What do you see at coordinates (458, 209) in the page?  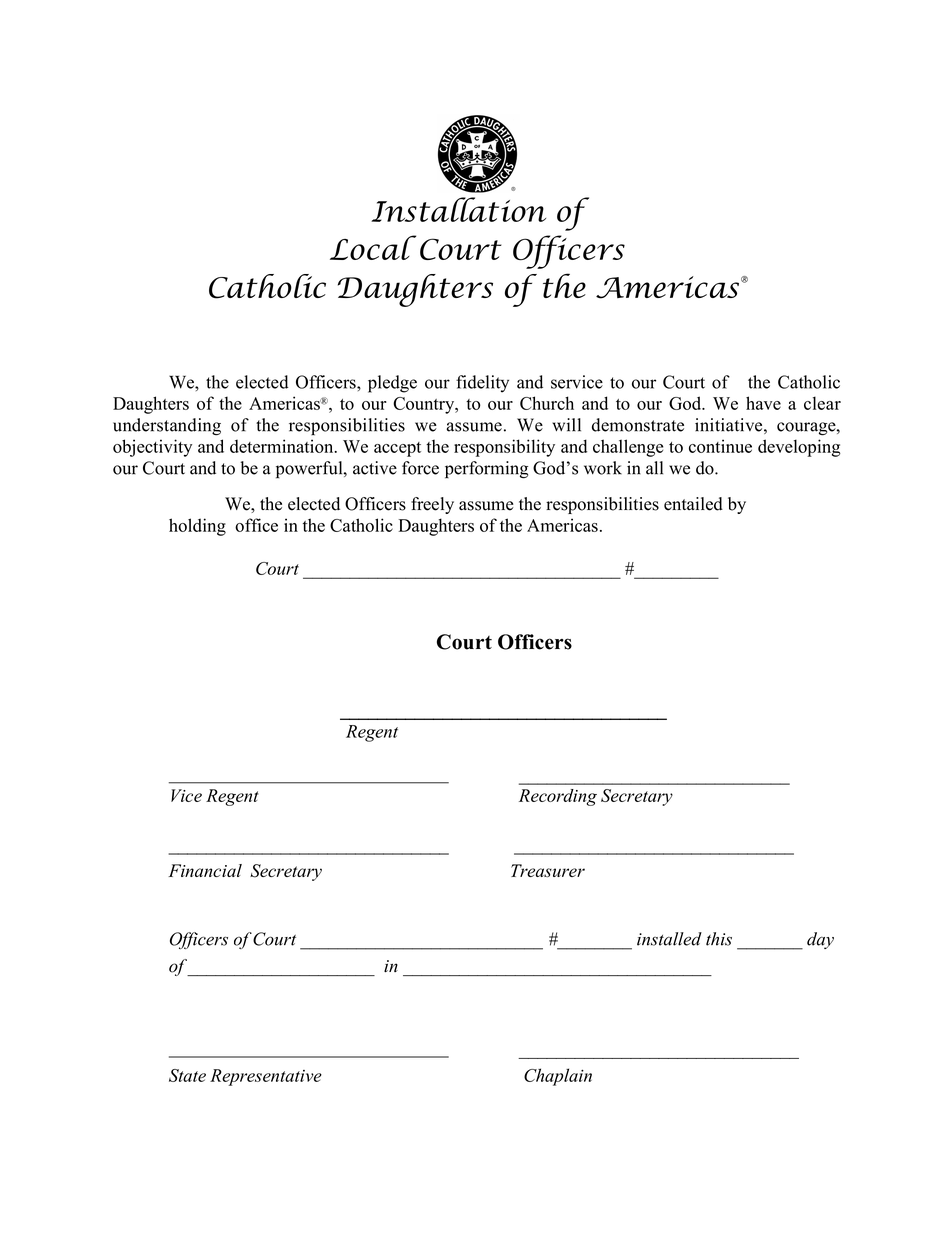 I see `Installation` at bounding box center [458, 209].
